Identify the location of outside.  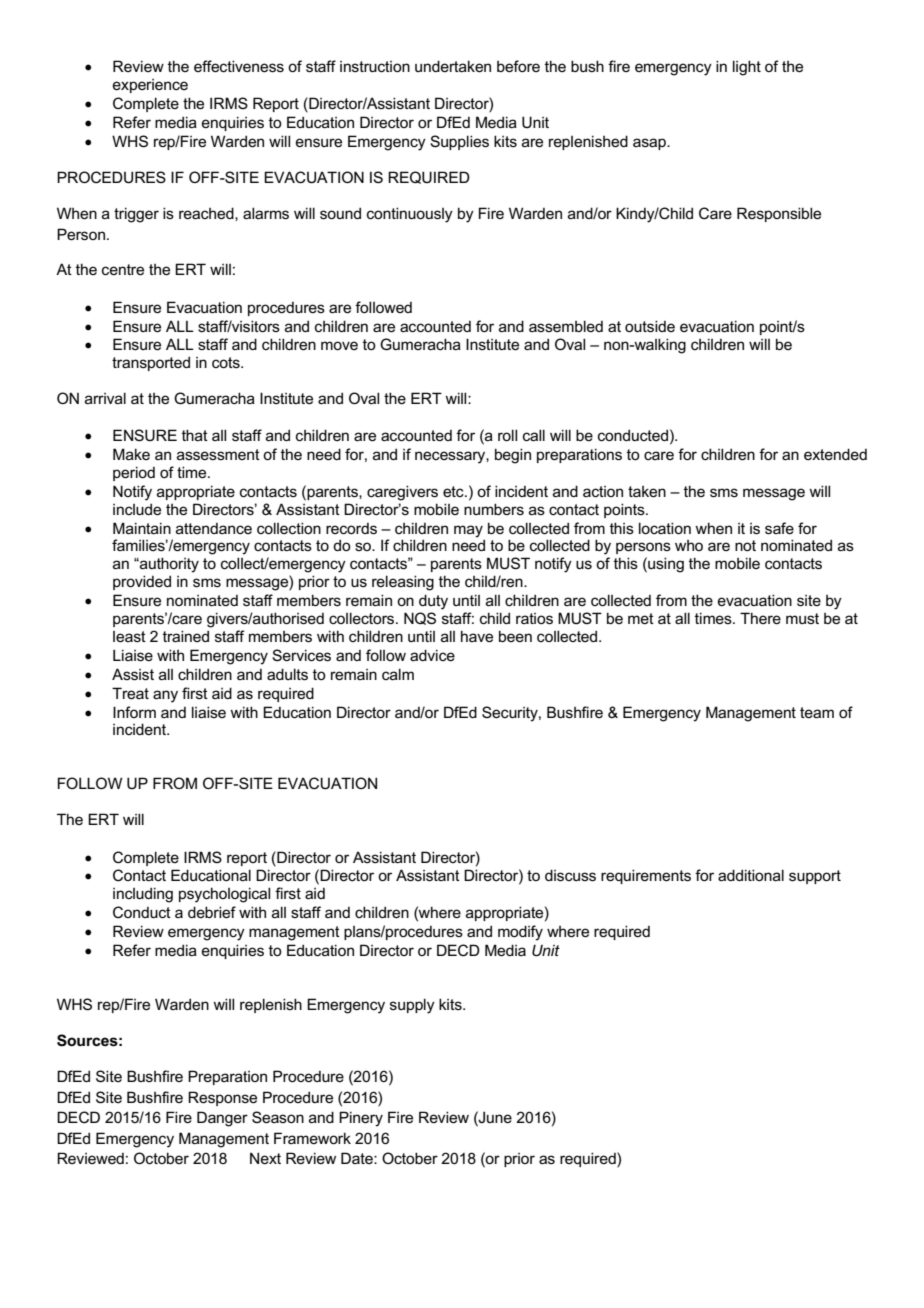
(650, 326).
